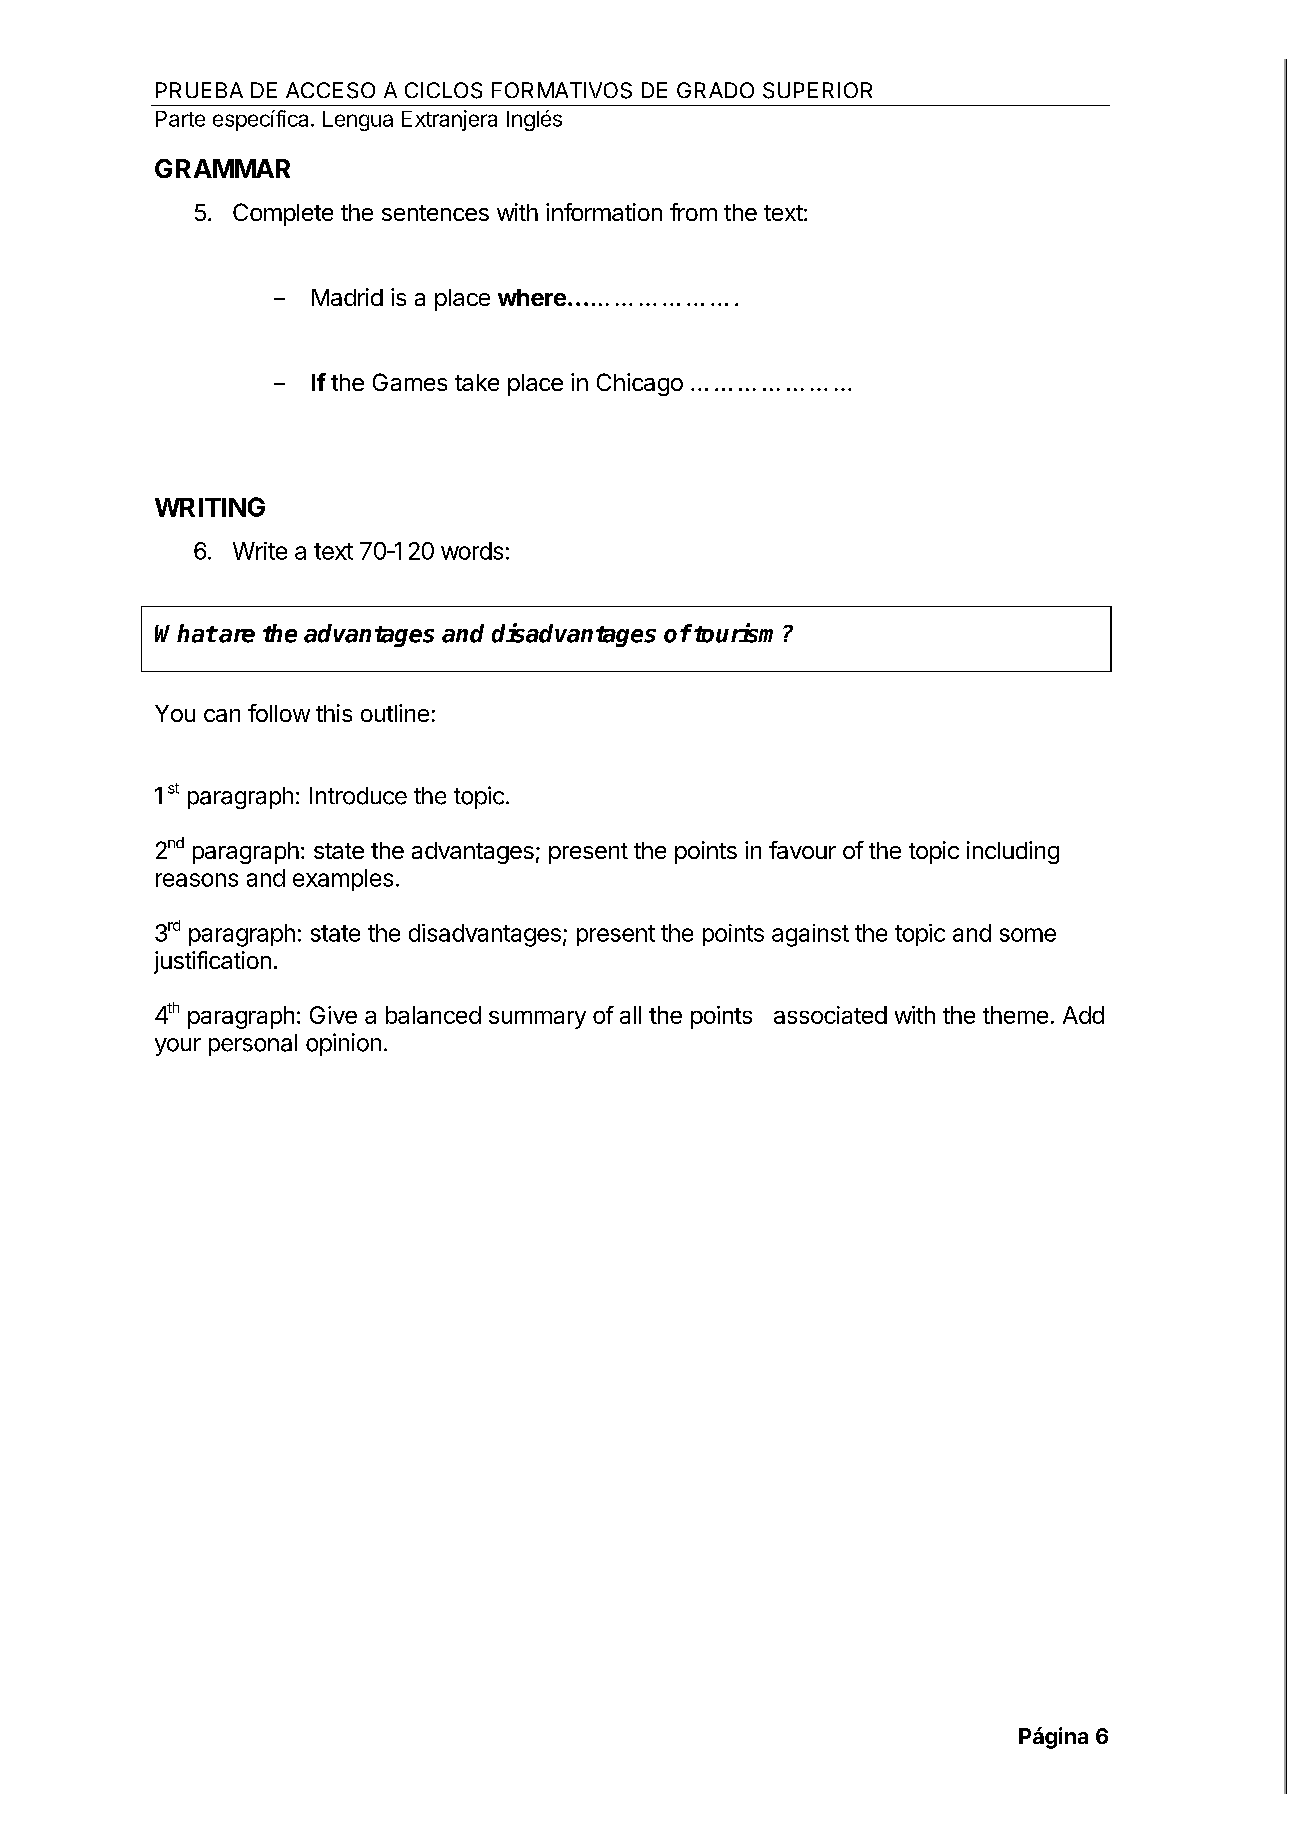  What do you see at coordinates (802, 850) in the page?
I see `favour` at bounding box center [802, 850].
